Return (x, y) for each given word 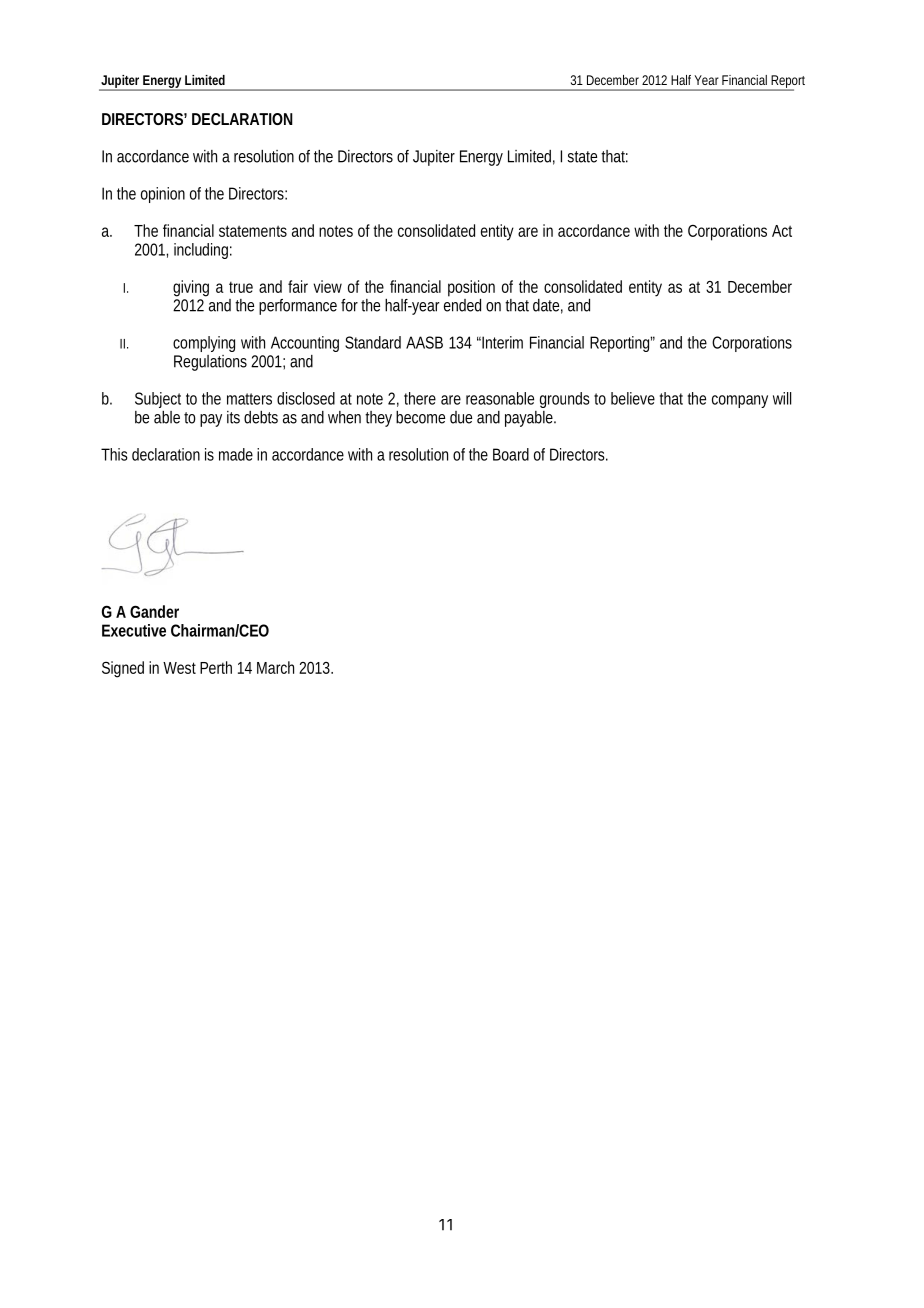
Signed (123, 669)
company (740, 401)
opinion (163, 195)
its (233, 417)
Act (782, 231)
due (461, 417)
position (471, 288)
